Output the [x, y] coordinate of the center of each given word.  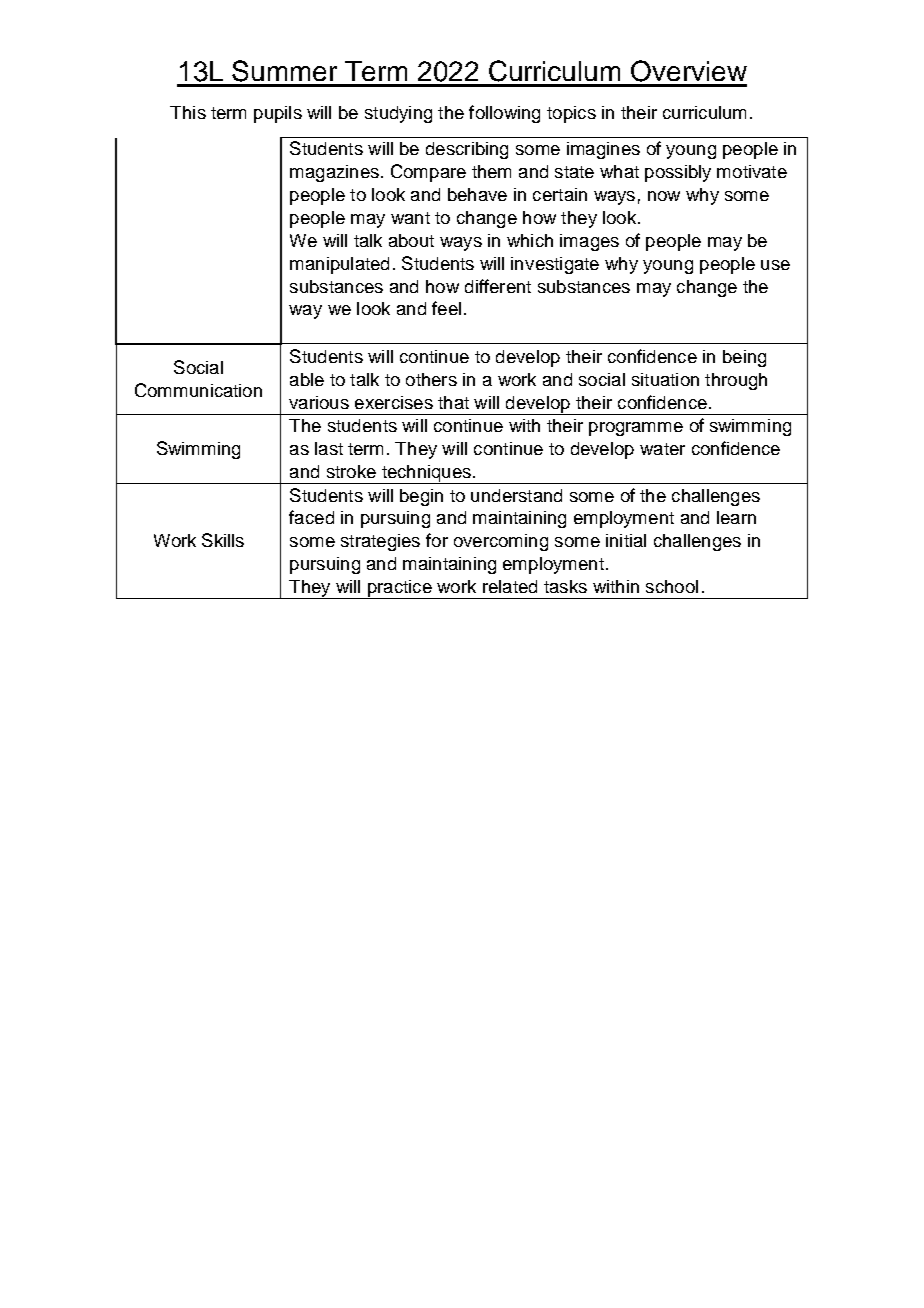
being [744, 358]
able [307, 379]
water [662, 449]
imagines [603, 150]
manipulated [339, 265]
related [510, 586]
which [530, 240]
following [504, 114]
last [329, 448]
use [775, 265]
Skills [223, 540]
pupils [278, 114]
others [431, 379]
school [672, 586]
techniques [426, 474]
